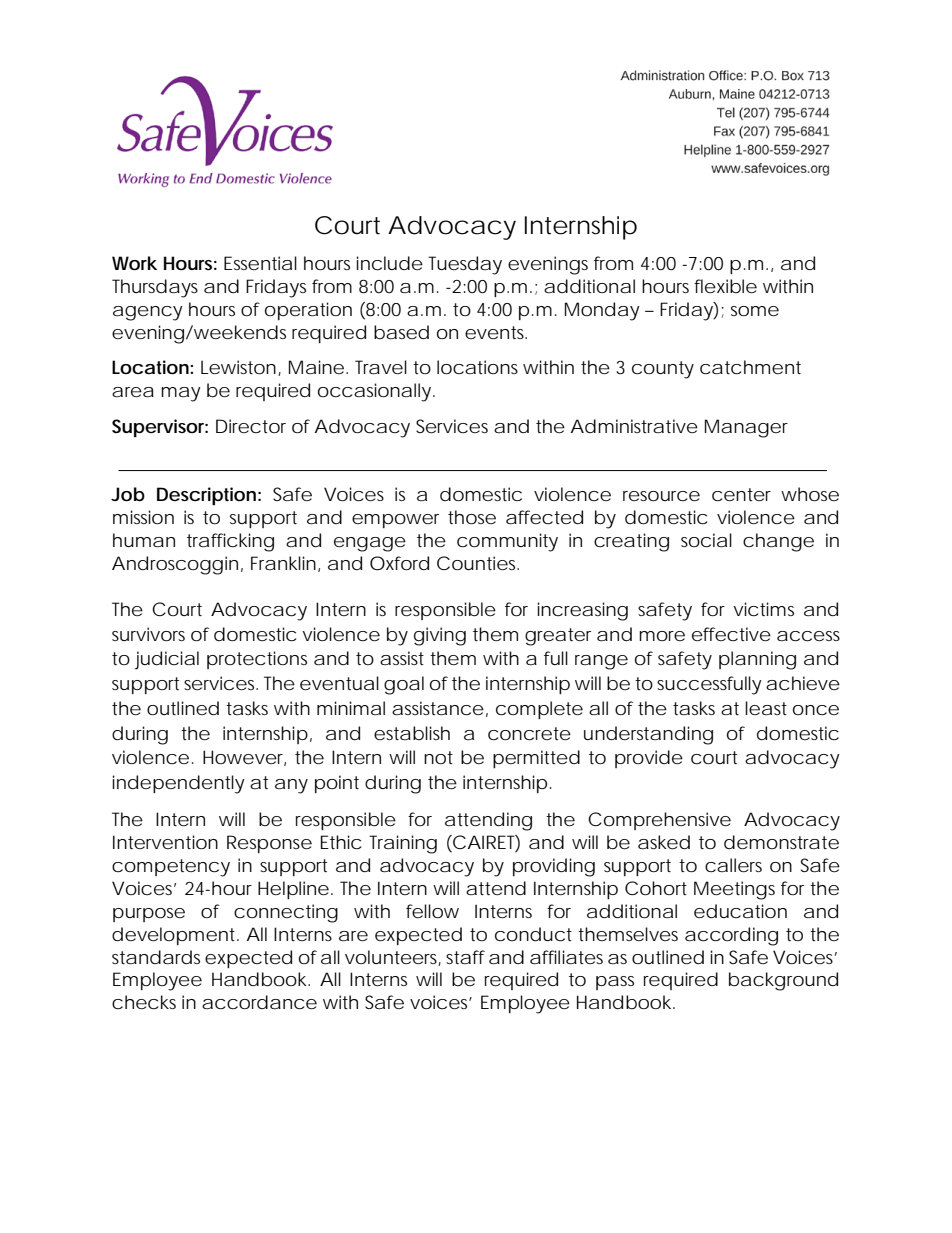 The height and width of the screenshot is (1233, 952). What do you see at coordinates (251, 426) in the screenshot?
I see `Director` at bounding box center [251, 426].
